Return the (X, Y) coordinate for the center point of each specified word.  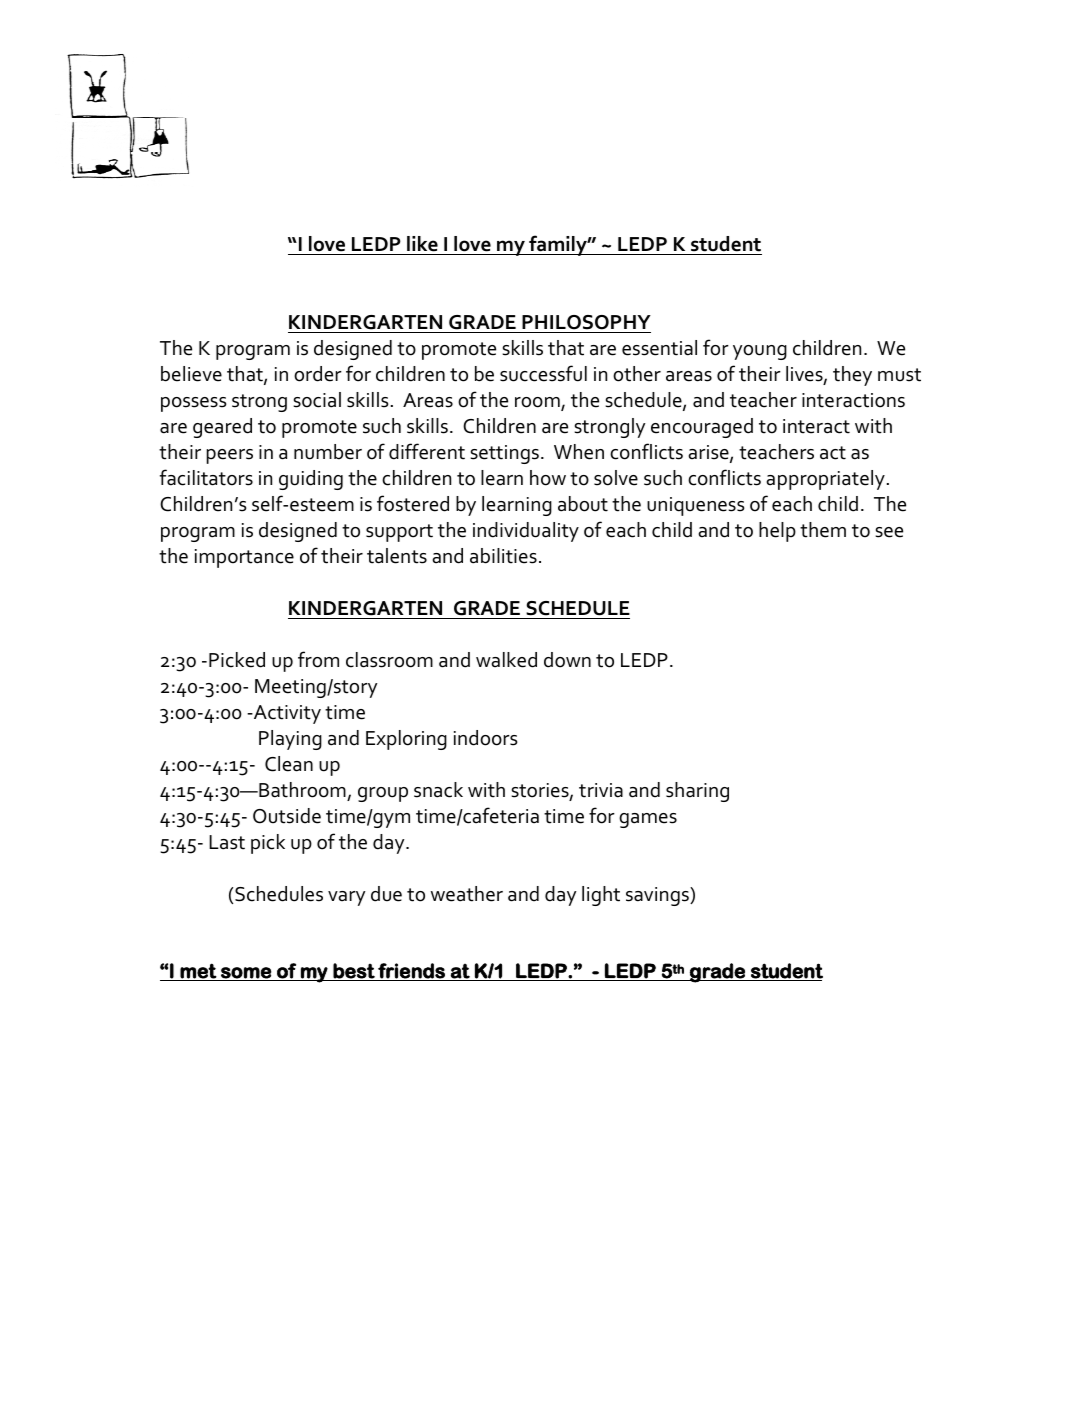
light (601, 896)
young (760, 352)
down (567, 660)
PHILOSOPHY (586, 322)
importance (244, 558)
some (246, 974)
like (422, 245)
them (823, 530)
